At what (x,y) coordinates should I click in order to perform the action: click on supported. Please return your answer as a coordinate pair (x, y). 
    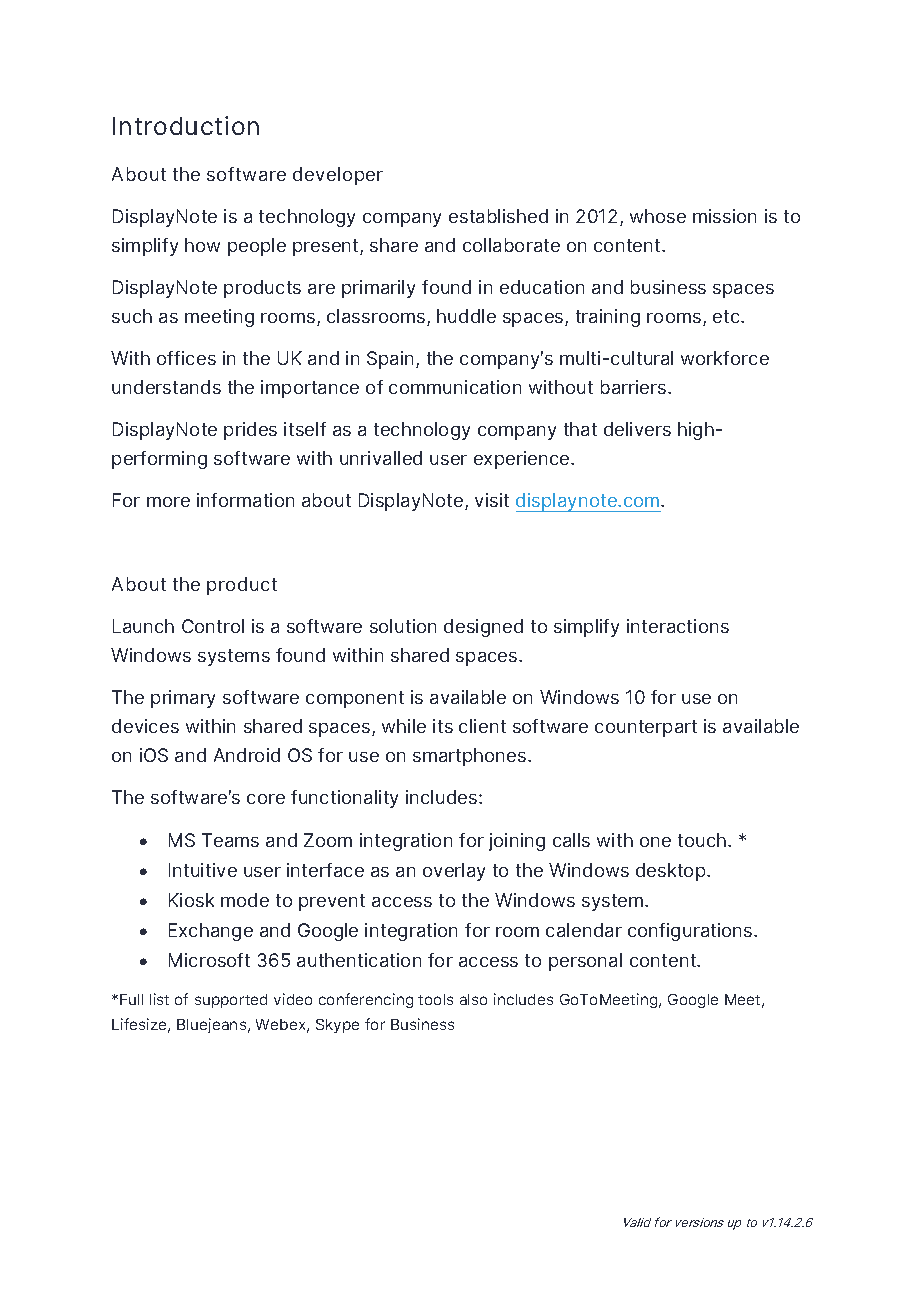
    Looking at the image, I should click on (231, 1001).
